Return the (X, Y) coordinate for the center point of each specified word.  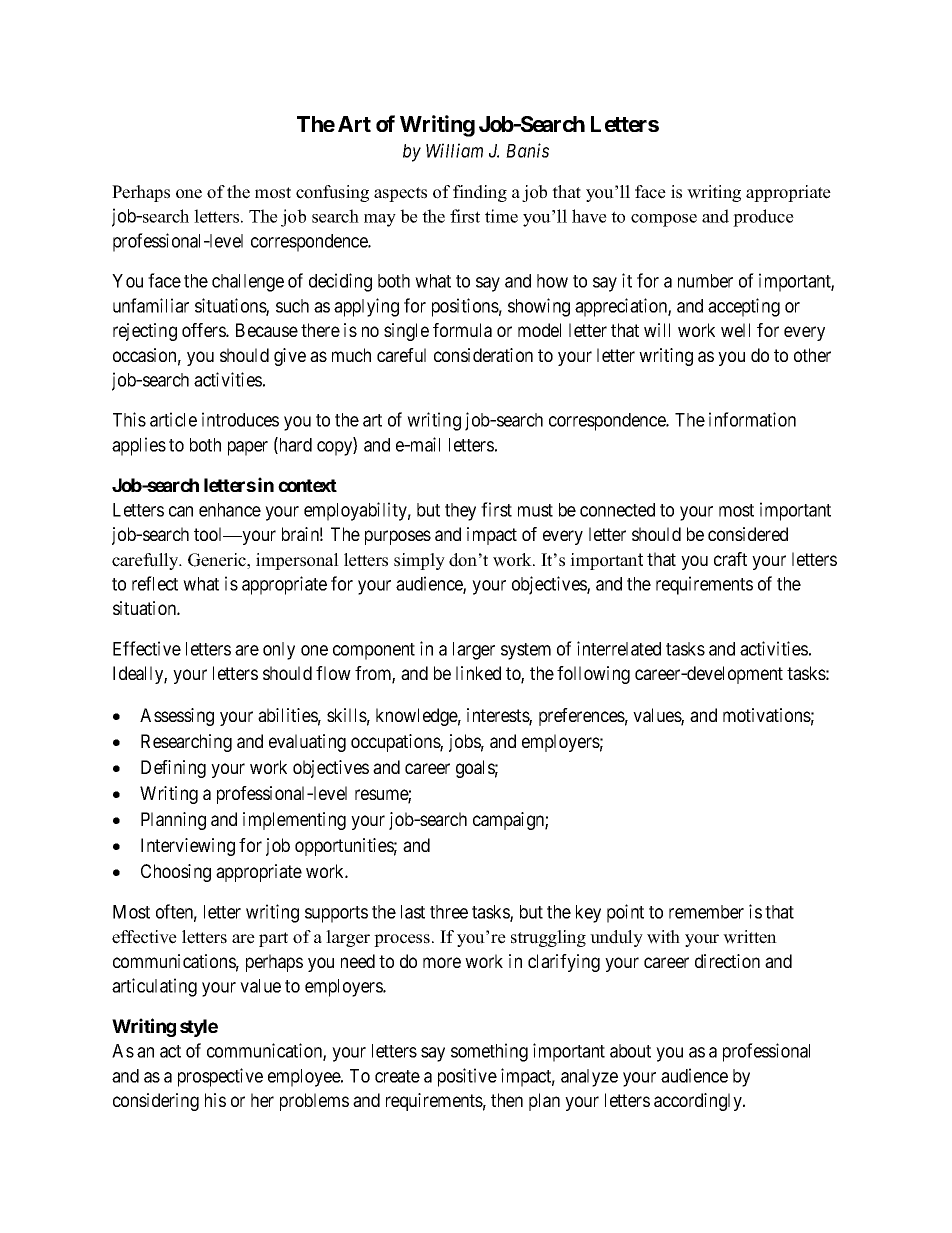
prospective (220, 1077)
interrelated (619, 648)
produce (763, 218)
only (279, 651)
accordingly (699, 1102)
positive (467, 1077)
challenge (248, 283)
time (501, 216)
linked (478, 673)
